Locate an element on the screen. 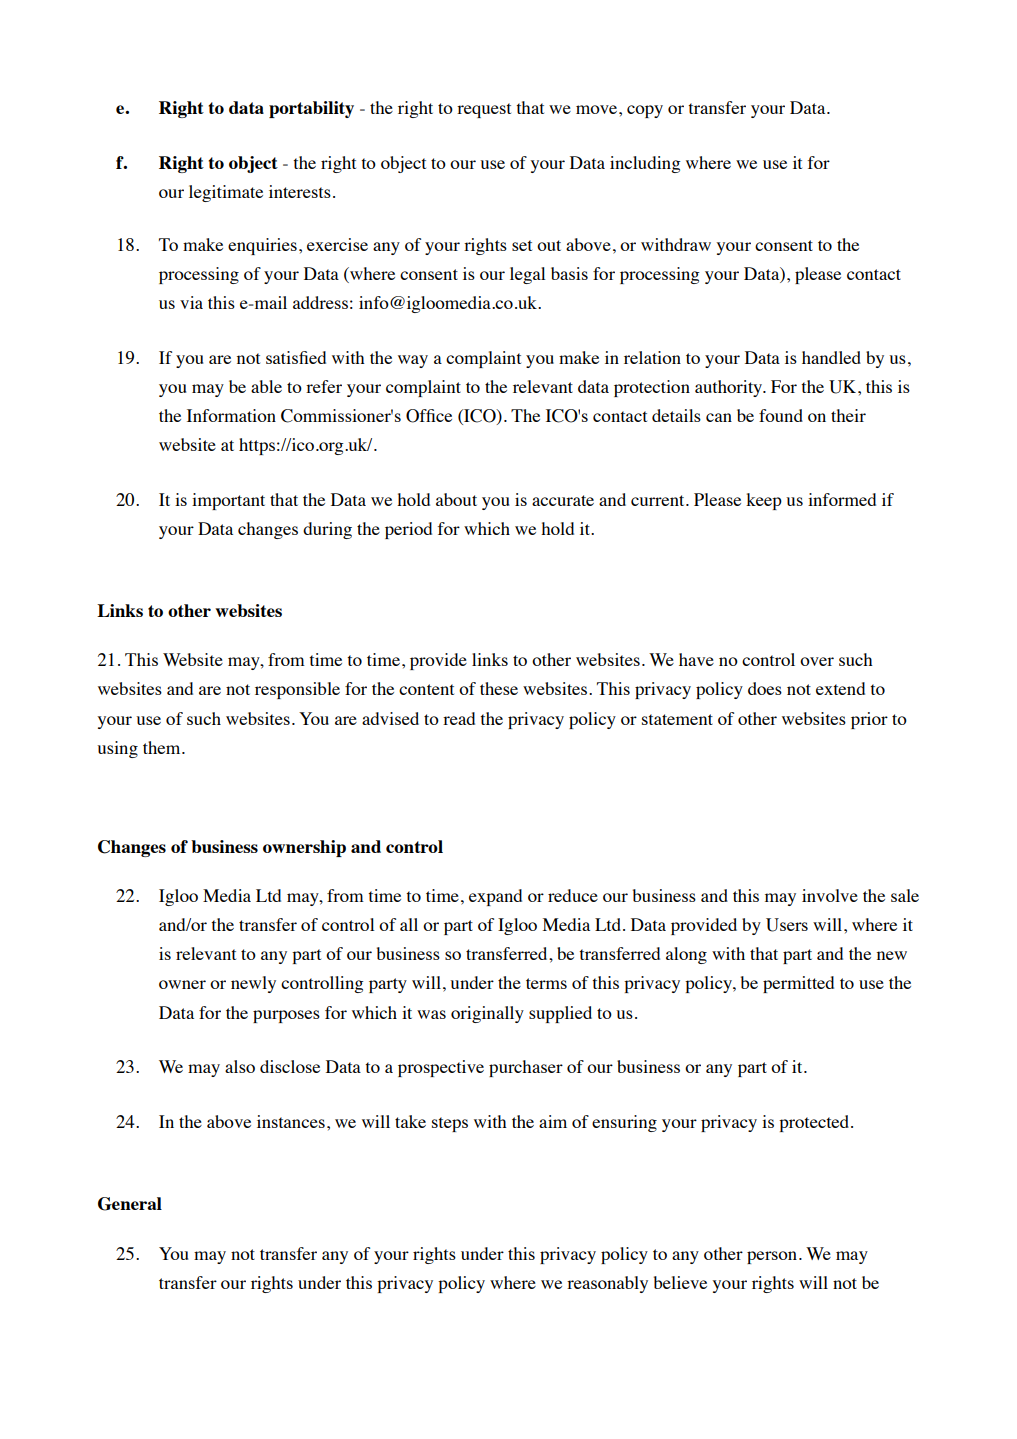 The height and width of the screenshot is (1439, 1017). permitted is located at coordinates (798, 984).
